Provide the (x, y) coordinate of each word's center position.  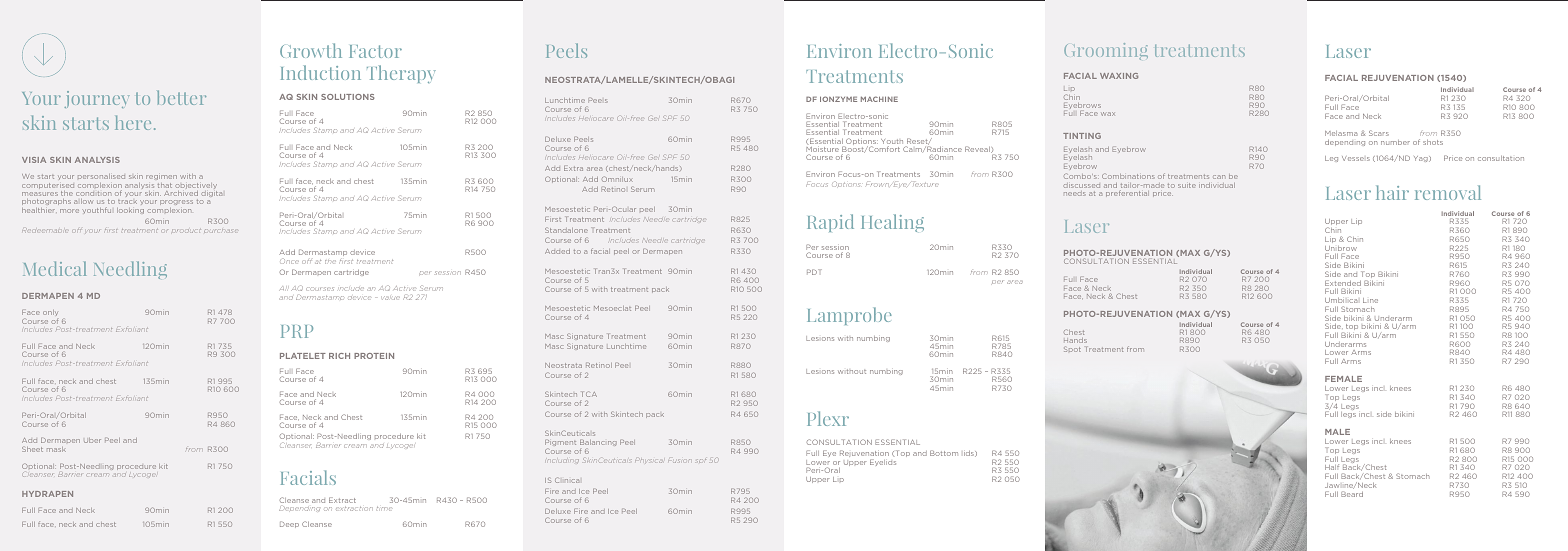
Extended (1343, 284)
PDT (814, 272)
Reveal (978, 149)
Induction (321, 72)
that (165, 185)
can (1219, 177)
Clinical (567, 480)
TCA (589, 394)
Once (289, 261)
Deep (289, 524)
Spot (1072, 349)
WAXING (1119, 76)
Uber (92, 440)
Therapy (401, 74)
